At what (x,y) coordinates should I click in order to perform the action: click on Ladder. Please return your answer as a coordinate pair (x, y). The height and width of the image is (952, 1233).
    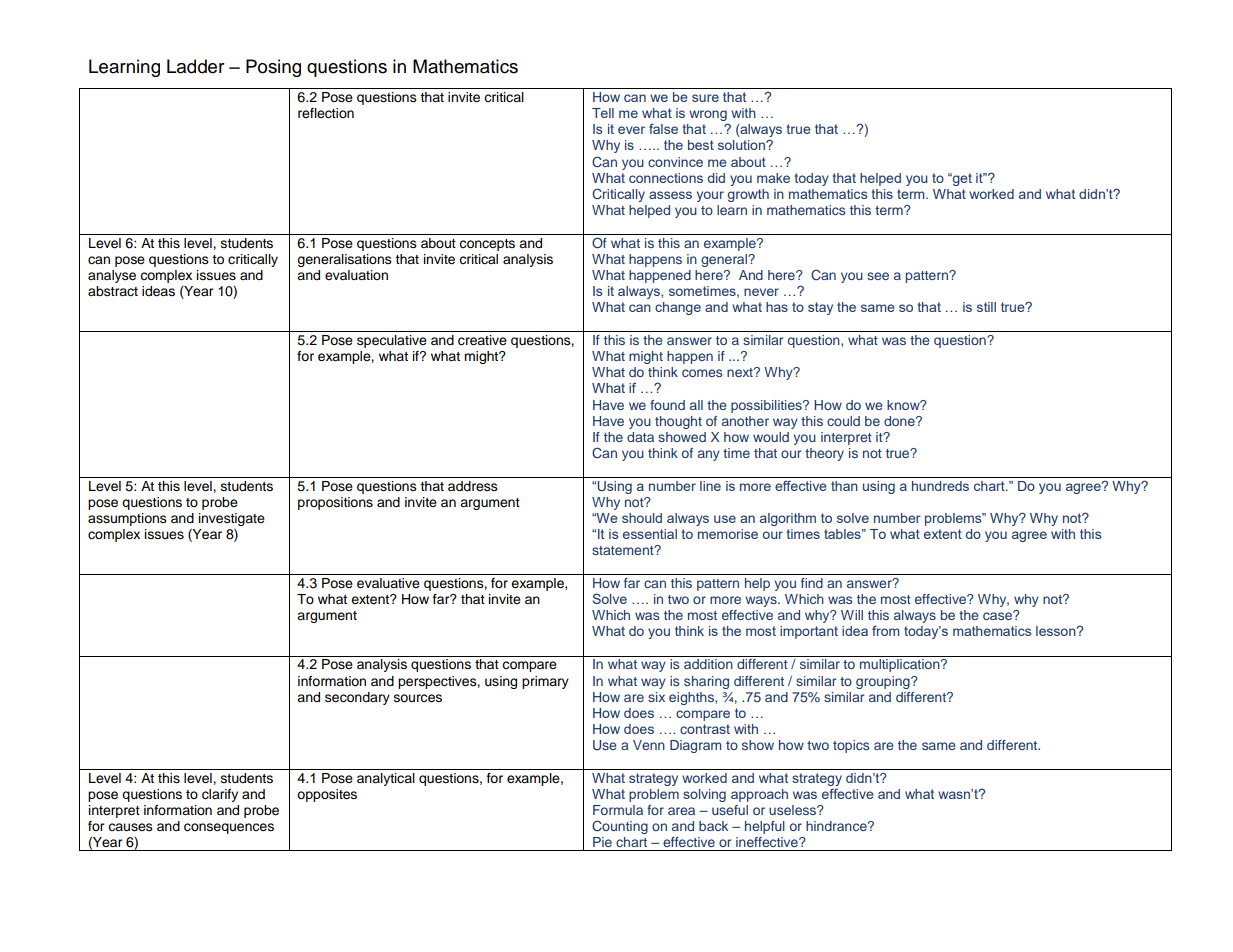
    Looking at the image, I should click on (195, 66).
